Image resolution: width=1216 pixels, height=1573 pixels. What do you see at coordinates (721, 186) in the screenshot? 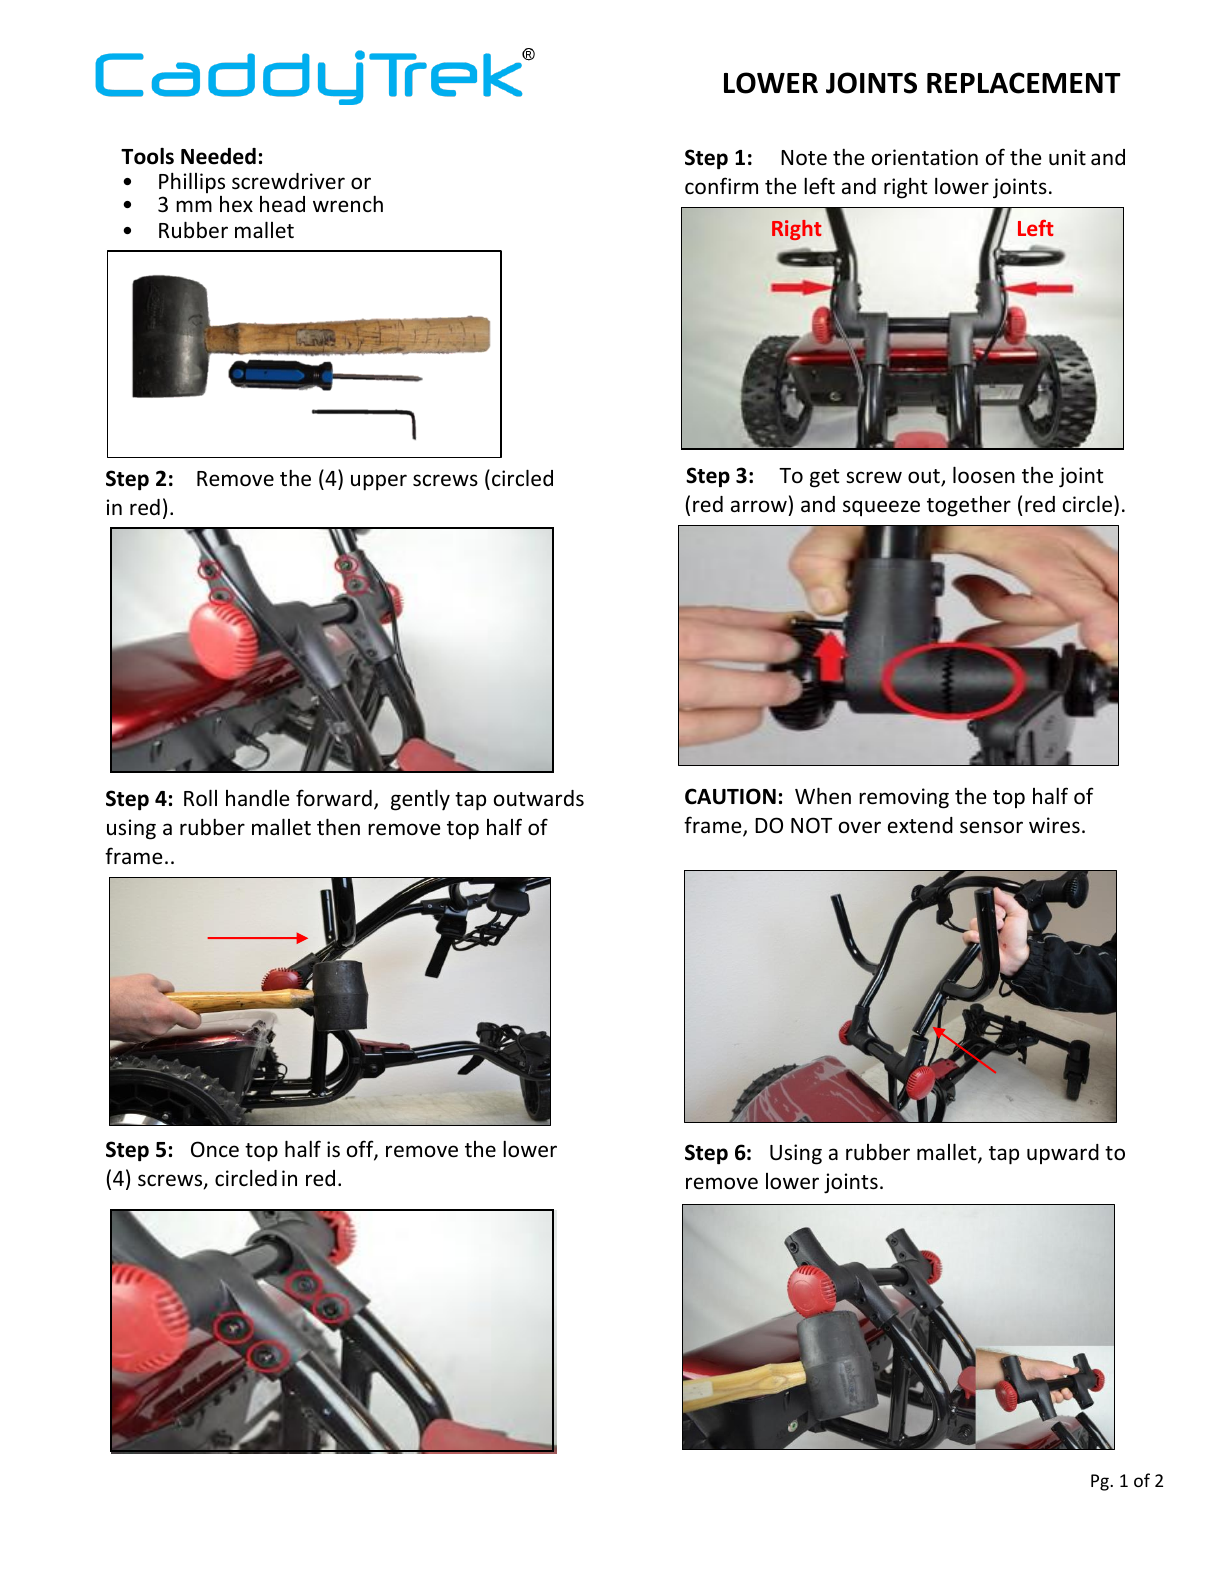
I see `confirm` at bounding box center [721, 186].
